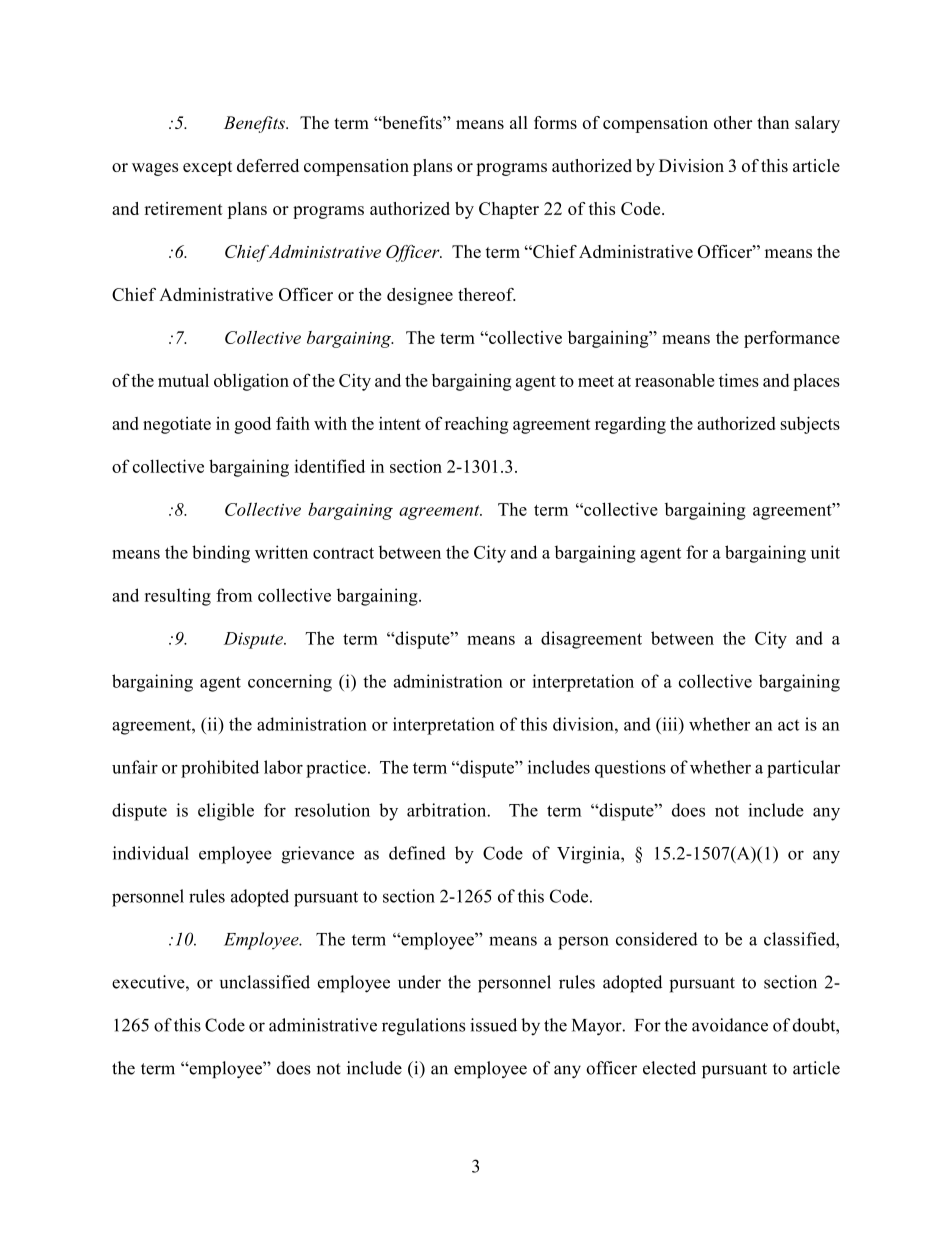 This image has width=952, height=1233. Describe the element at coordinates (226, 812) in the image. I see `eligible` at that location.
